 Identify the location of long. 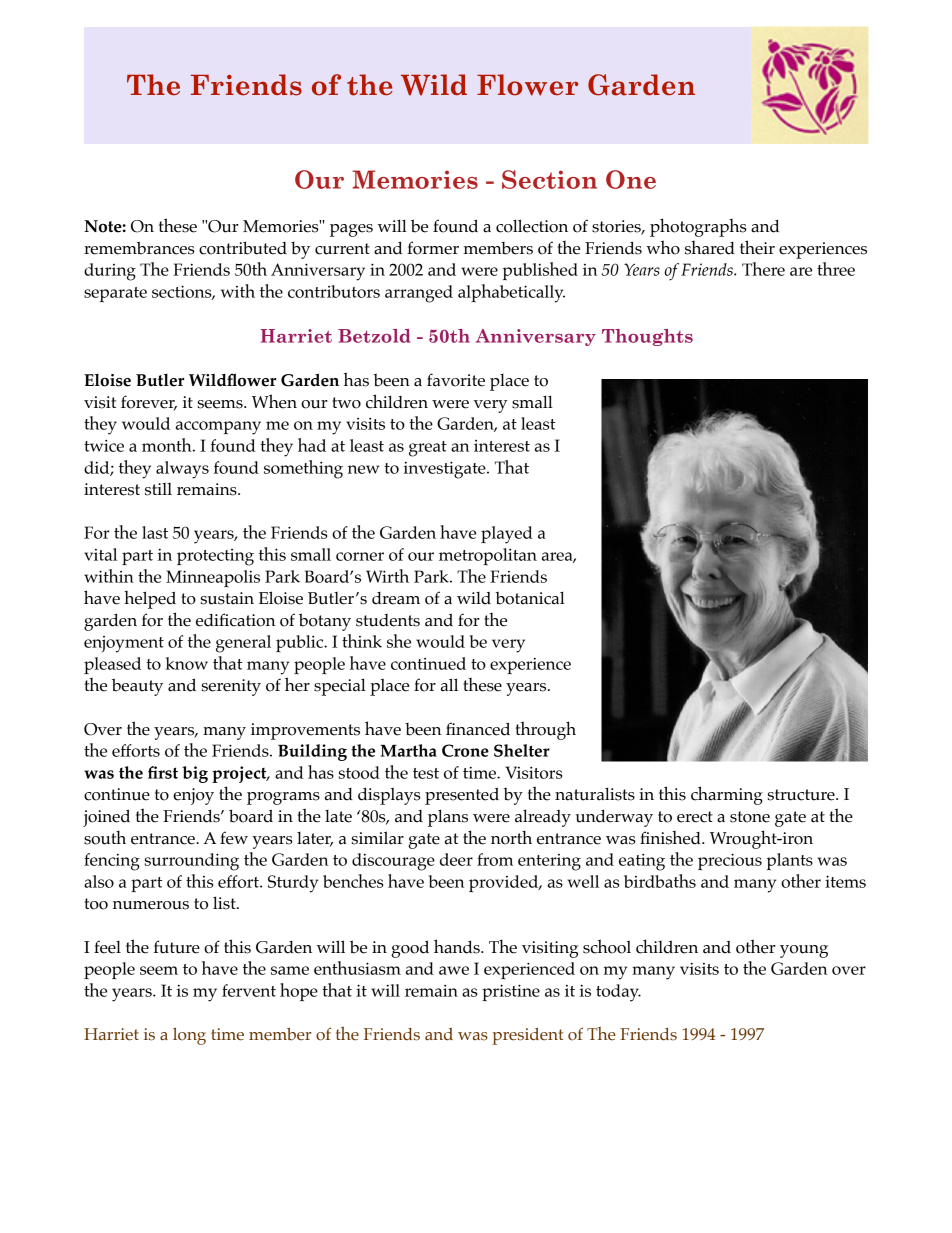
(189, 1036).
